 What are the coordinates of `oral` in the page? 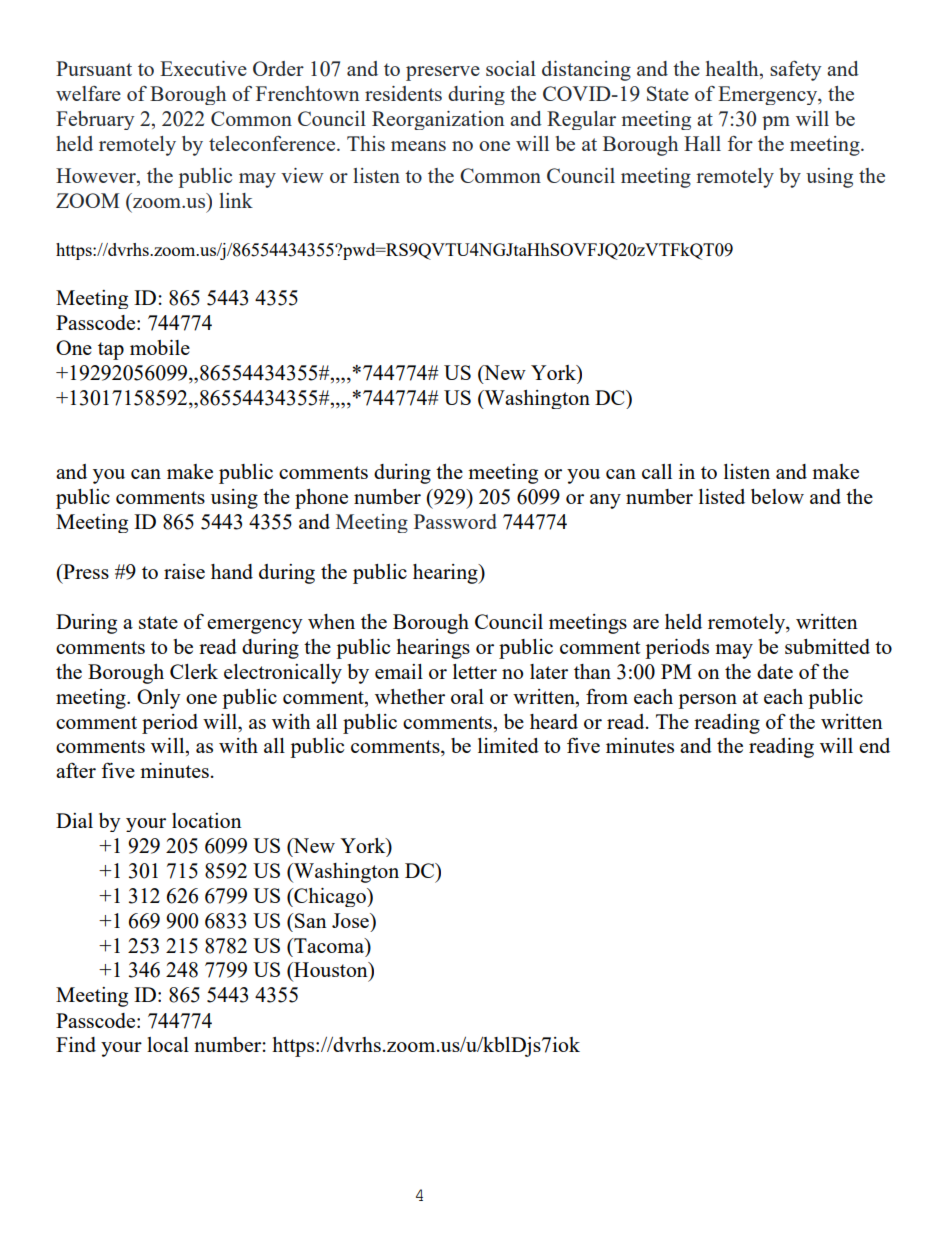 It's located at (467, 696).
